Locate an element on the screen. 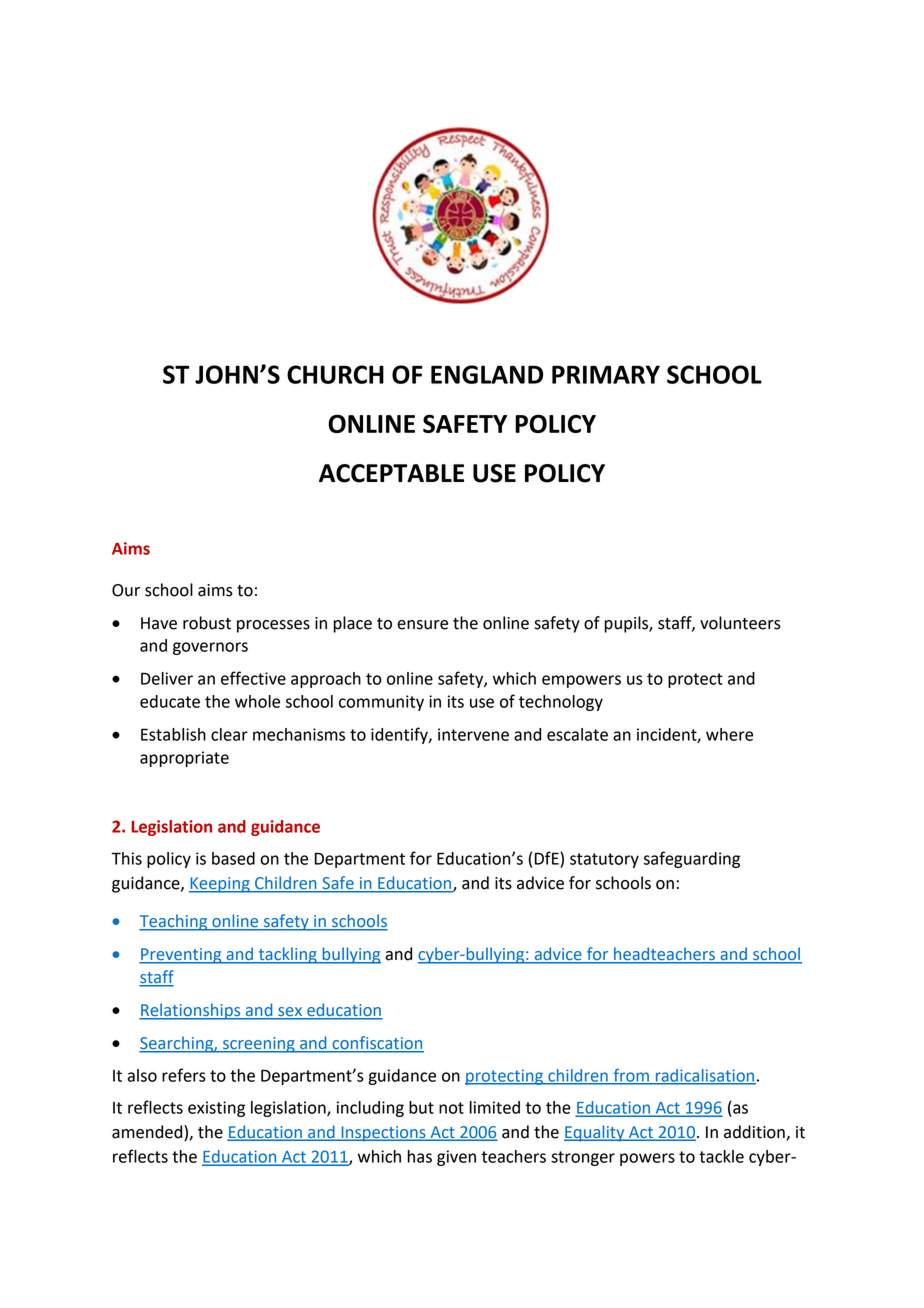  where is located at coordinates (729, 734).
